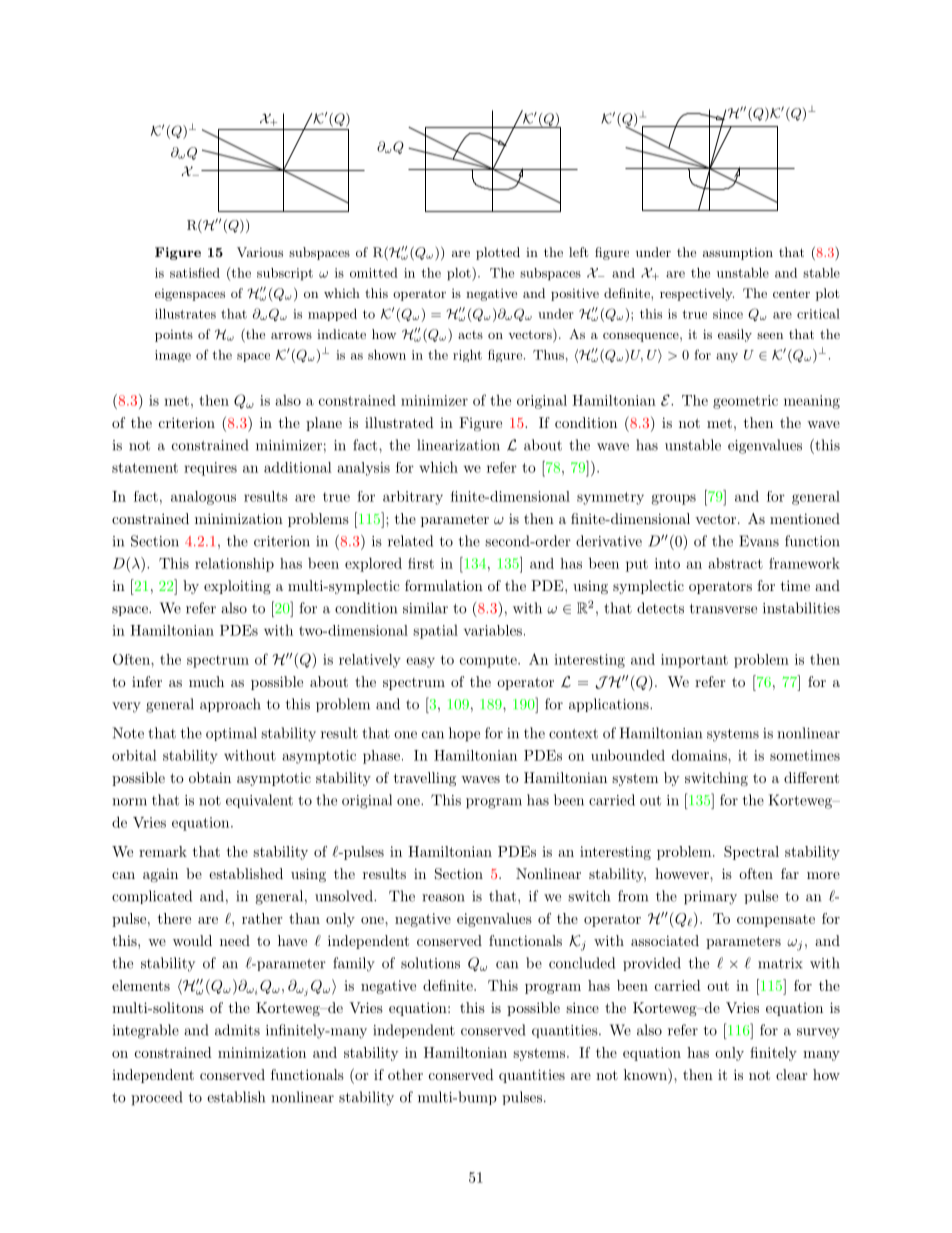 The image size is (952, 1233). What do you see at coordinates (156, 1098) in the image?
I see `proceed` at bounding box center [156, 1098].
